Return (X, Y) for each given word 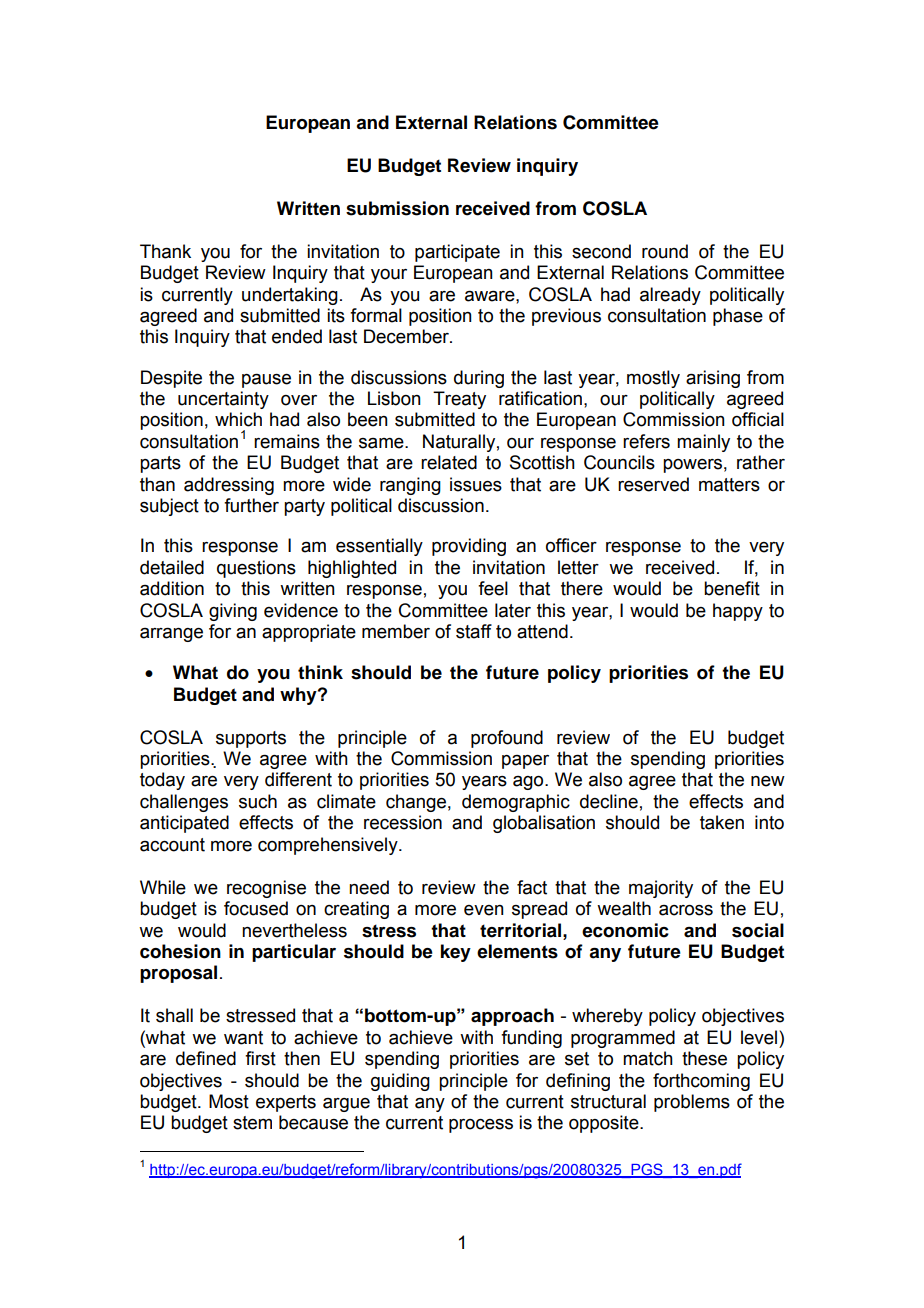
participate (457, 253)
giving (233, 612)
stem (252, 1123)
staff (474, 631)
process (481, 1126)
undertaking (290, 296)
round (665, 251)
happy (738, 612)
